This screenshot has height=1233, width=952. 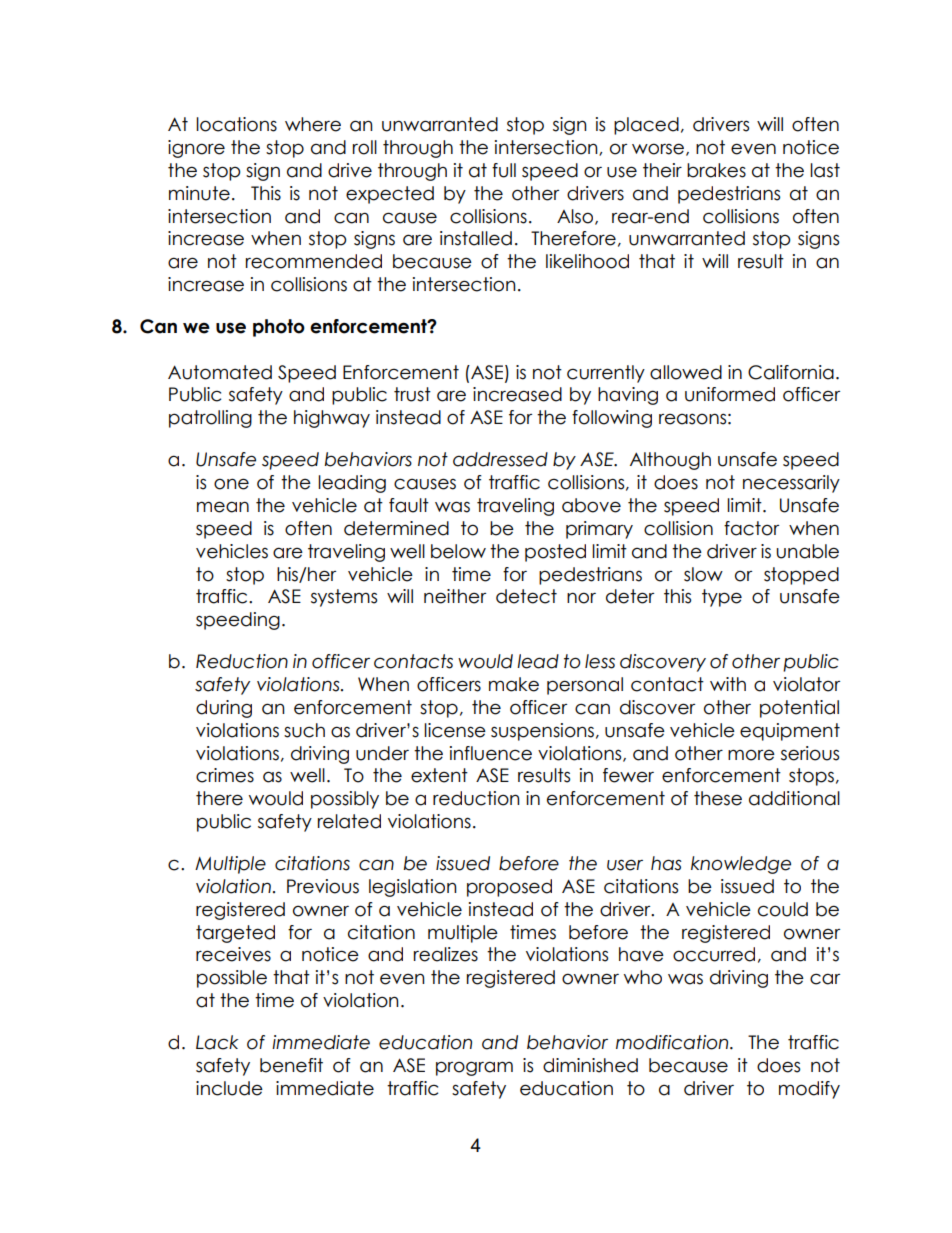 I want to click on factor, so click(x=751, y=528).
